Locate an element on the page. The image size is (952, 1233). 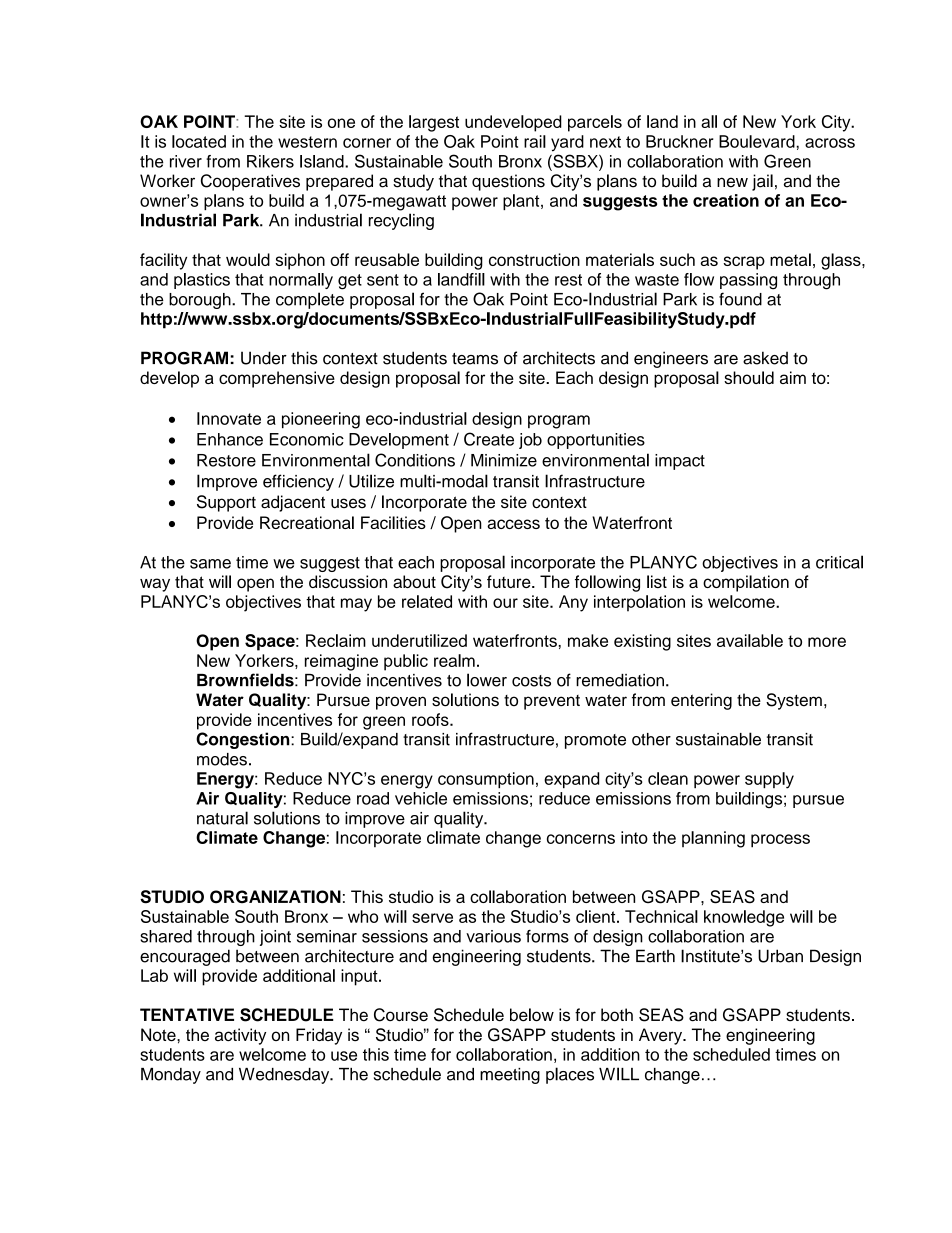
meeting is located at coordinates (510, 1076).
